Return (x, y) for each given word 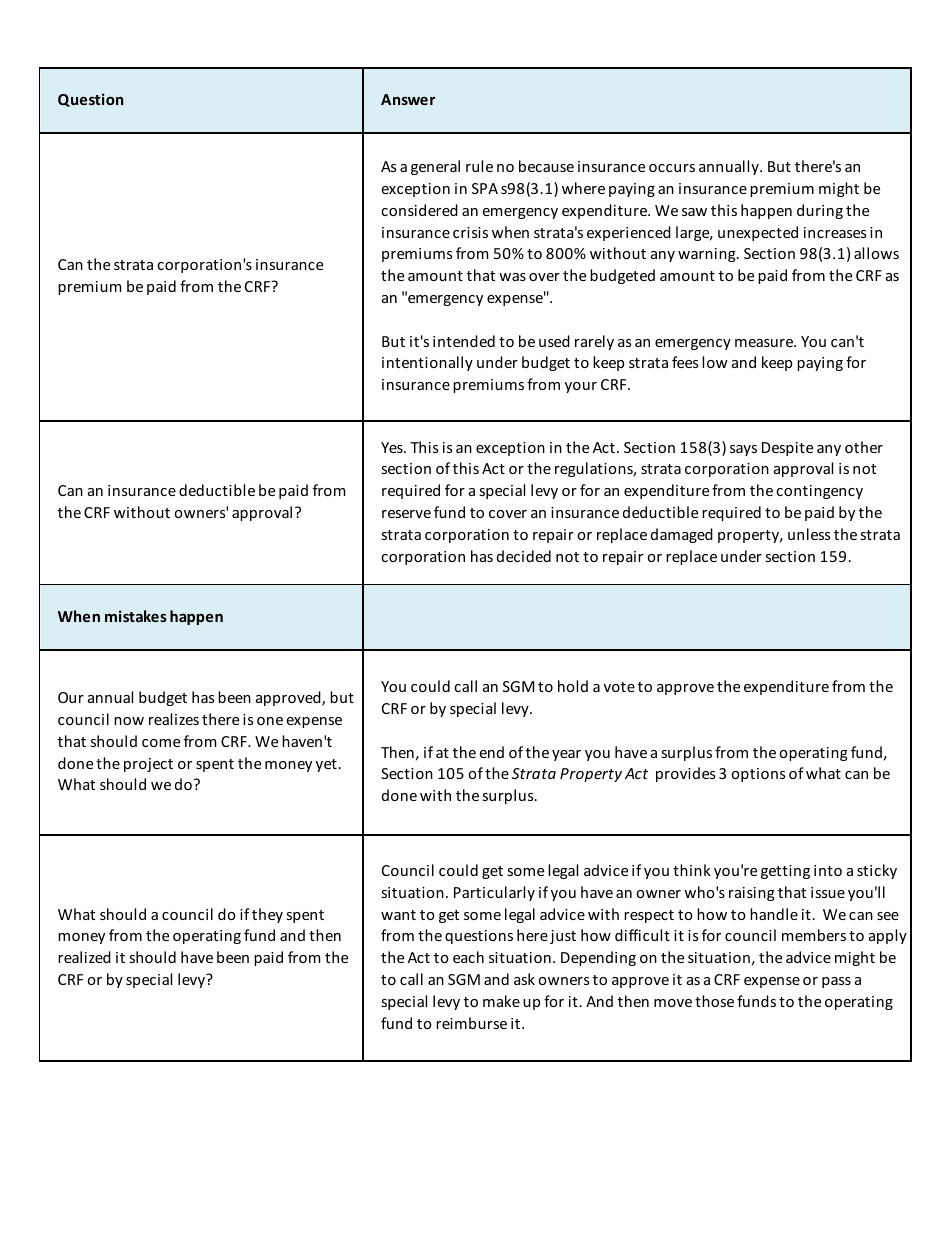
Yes (393, 447)
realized (84, 957)
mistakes (136, 616)
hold (573, 686)
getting (785, 872)
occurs (672, 168)
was (512, 277)
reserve (406, 514)
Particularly (494, 893)
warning (708, 255)
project (148, 765)
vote (619, 687)
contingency (819, 492)
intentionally (427, 363)
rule (479, 166)
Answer (408, 99)
